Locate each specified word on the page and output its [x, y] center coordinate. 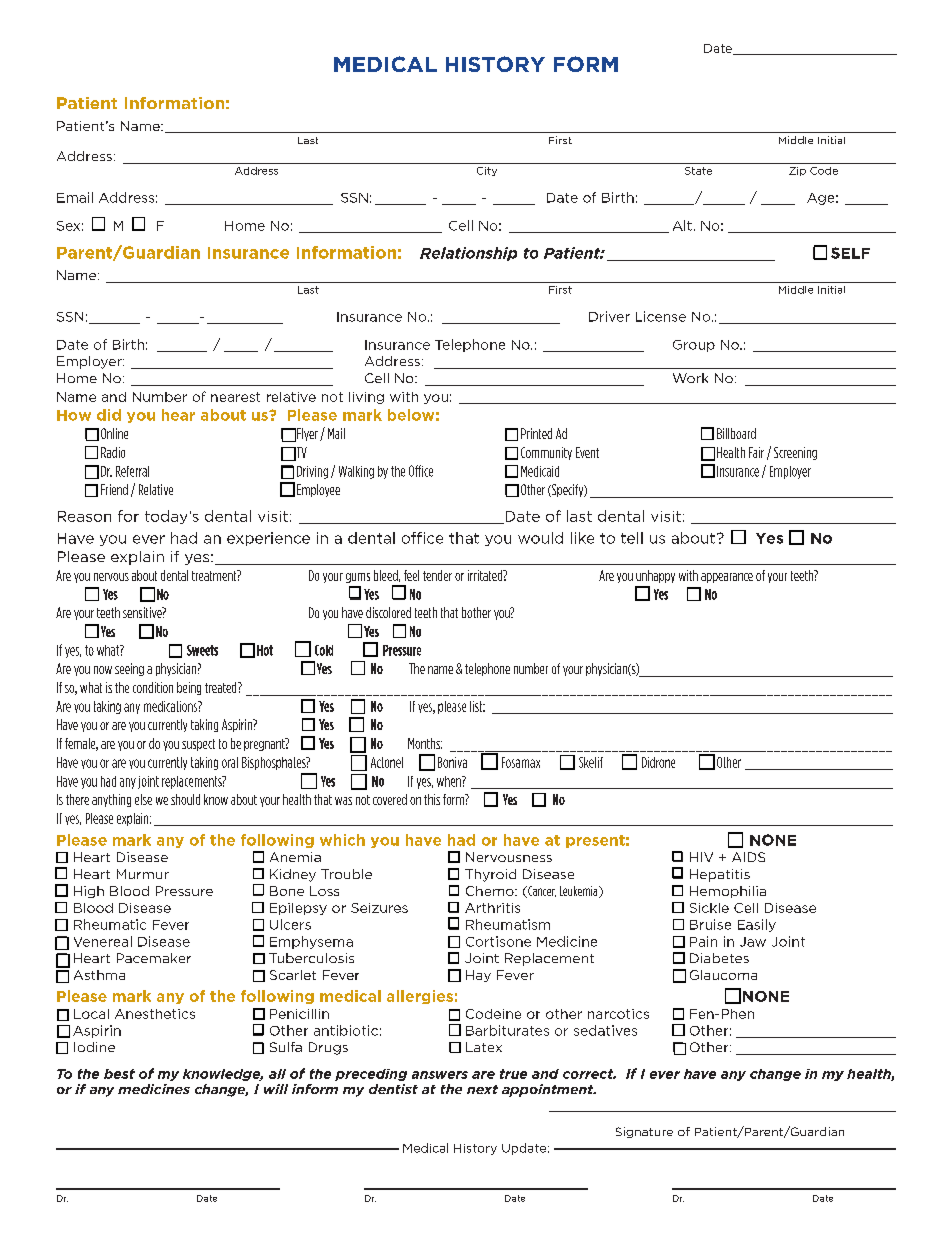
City [487, 171]
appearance [727, 578]
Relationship [468, 254]
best [119, 1074]
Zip [797, 171]
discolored [388, 612]
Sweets [202, 650]
